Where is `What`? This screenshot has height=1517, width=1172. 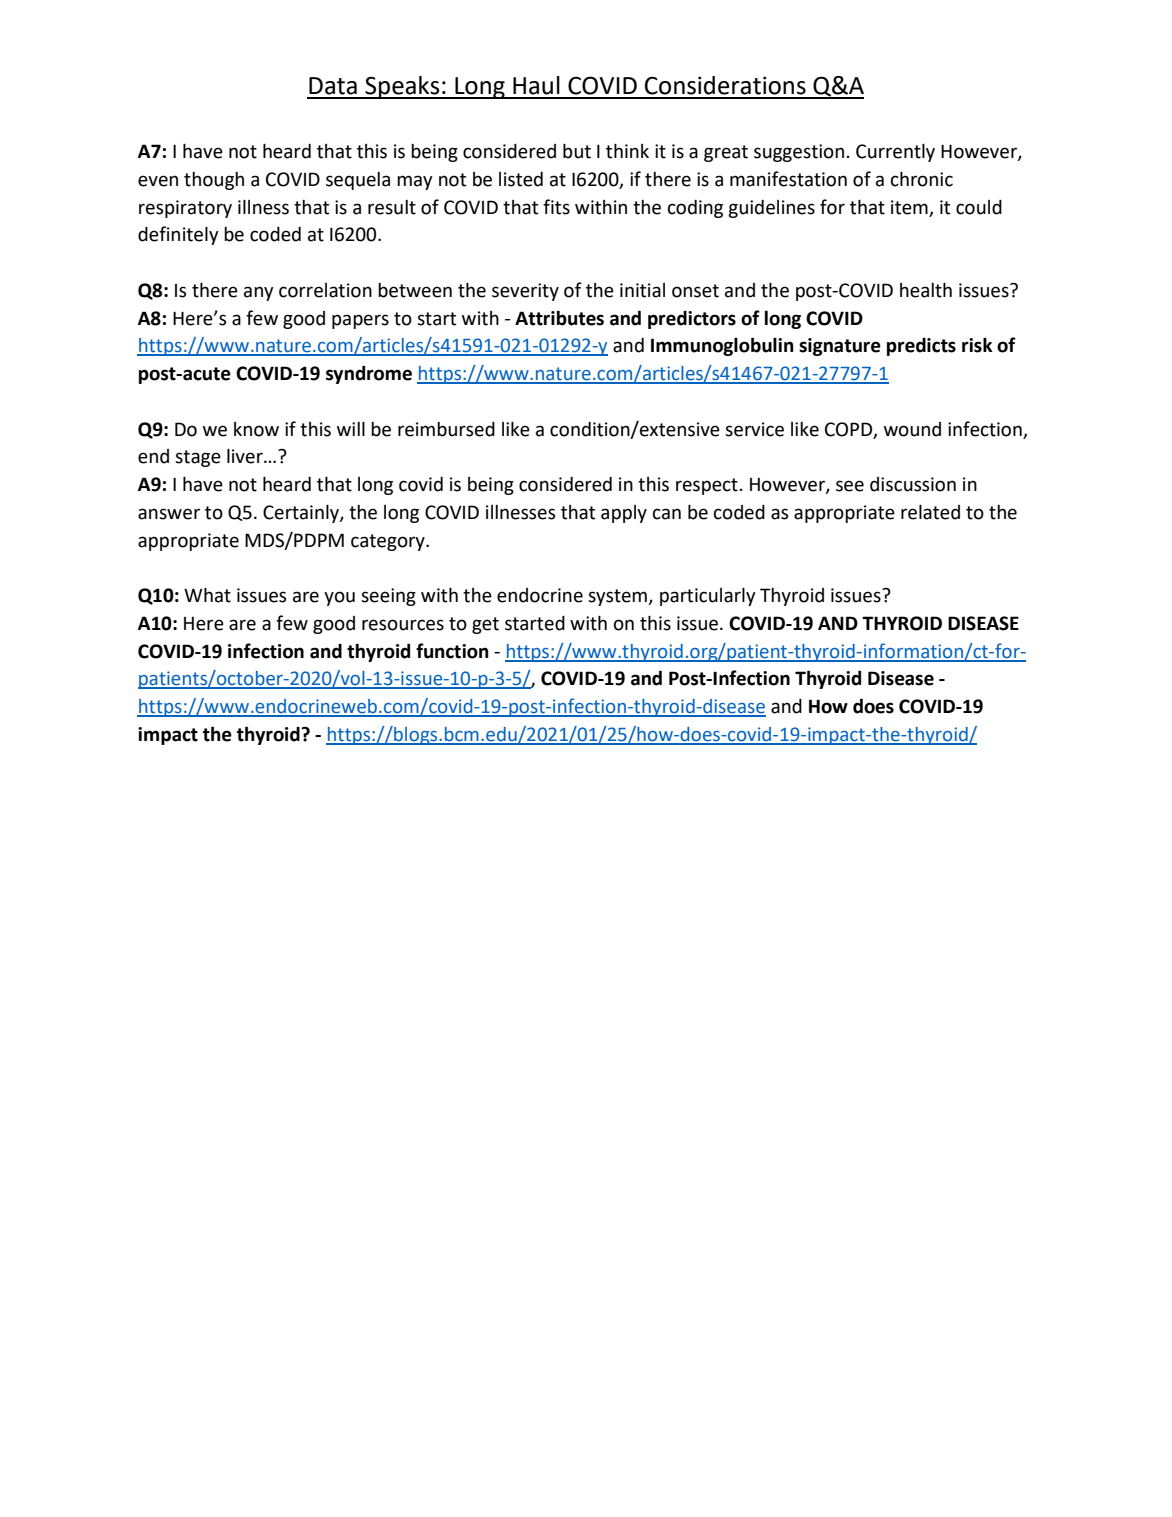
What is located at coordinates (207, 595).
